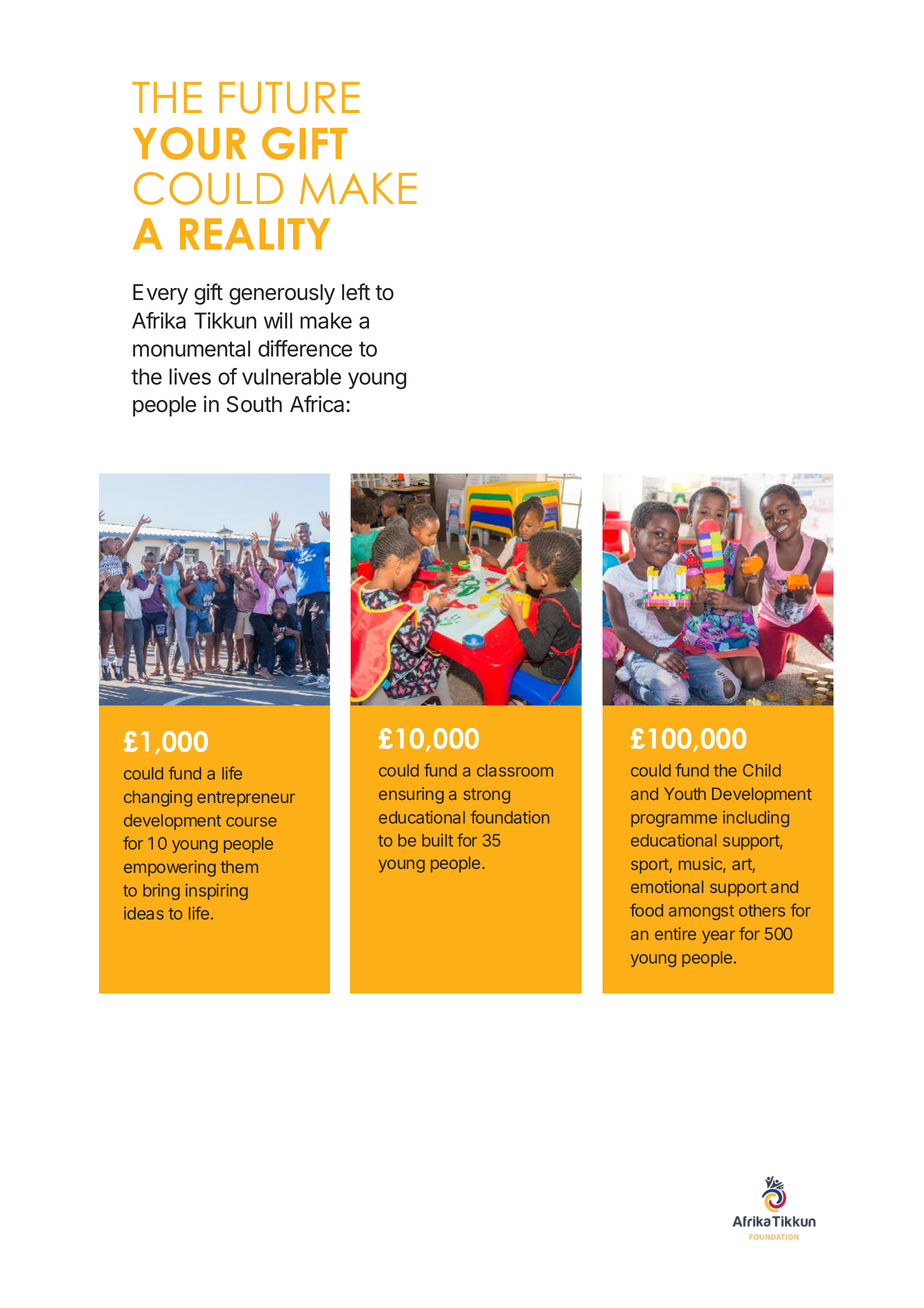  I want to click on classroom, so click(515, 770).
